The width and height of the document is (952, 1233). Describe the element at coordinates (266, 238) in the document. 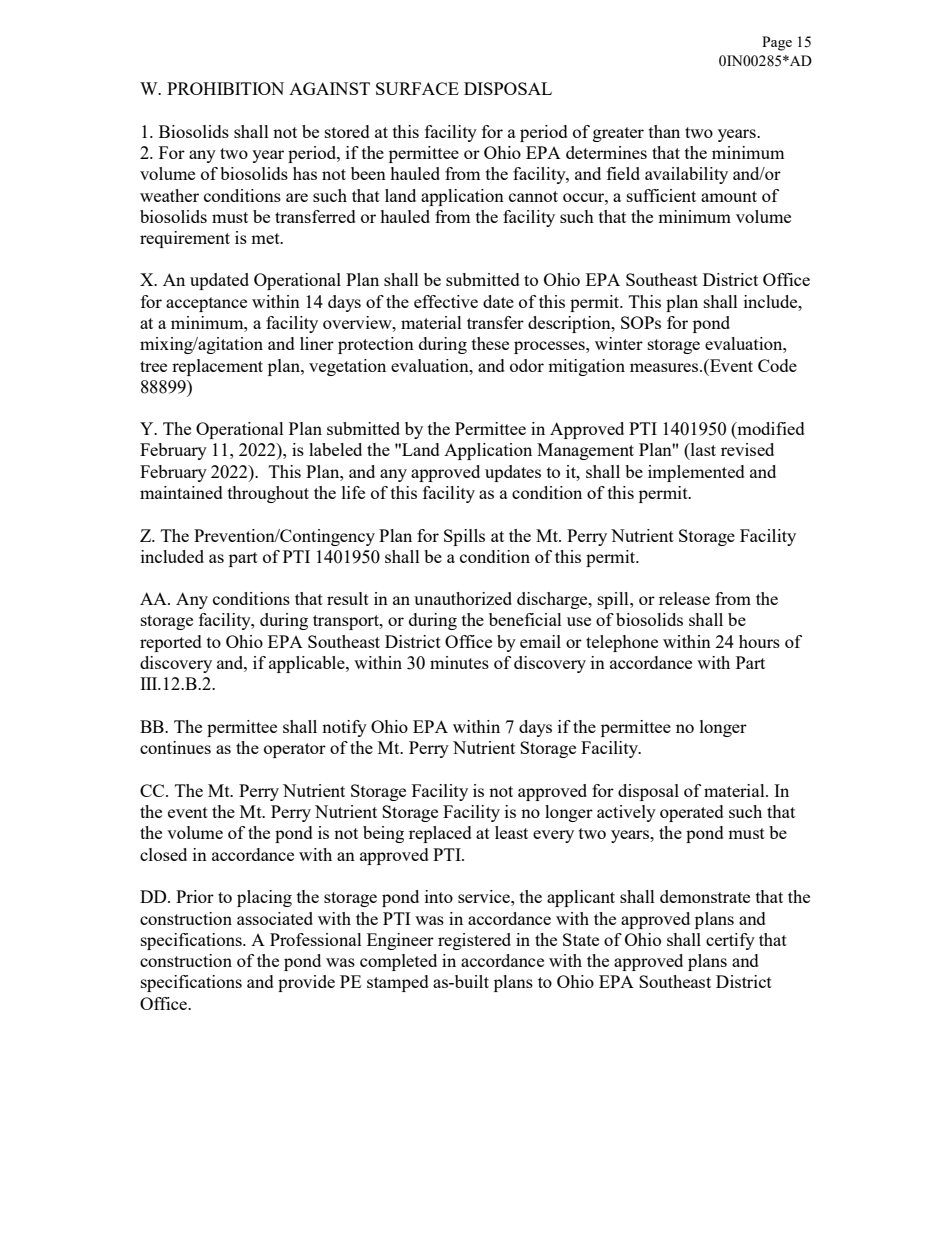

I see `met` at that location.
